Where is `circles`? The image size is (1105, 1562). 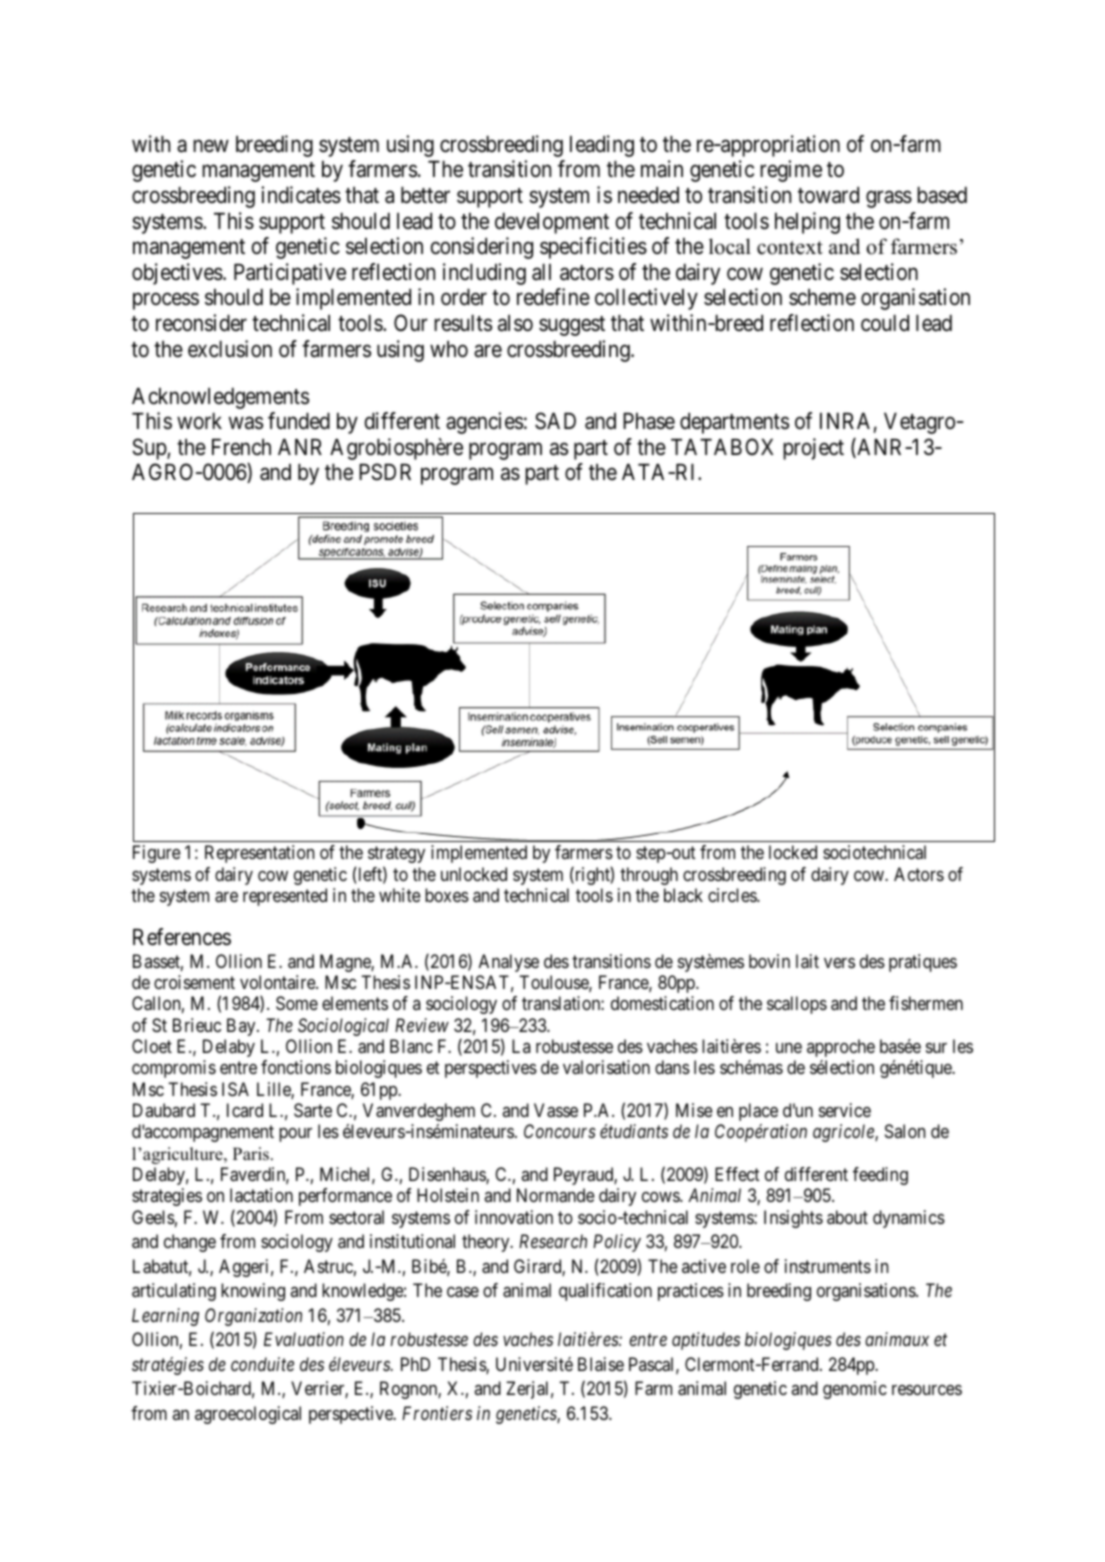
circles is located at coordinates (733, 895).
